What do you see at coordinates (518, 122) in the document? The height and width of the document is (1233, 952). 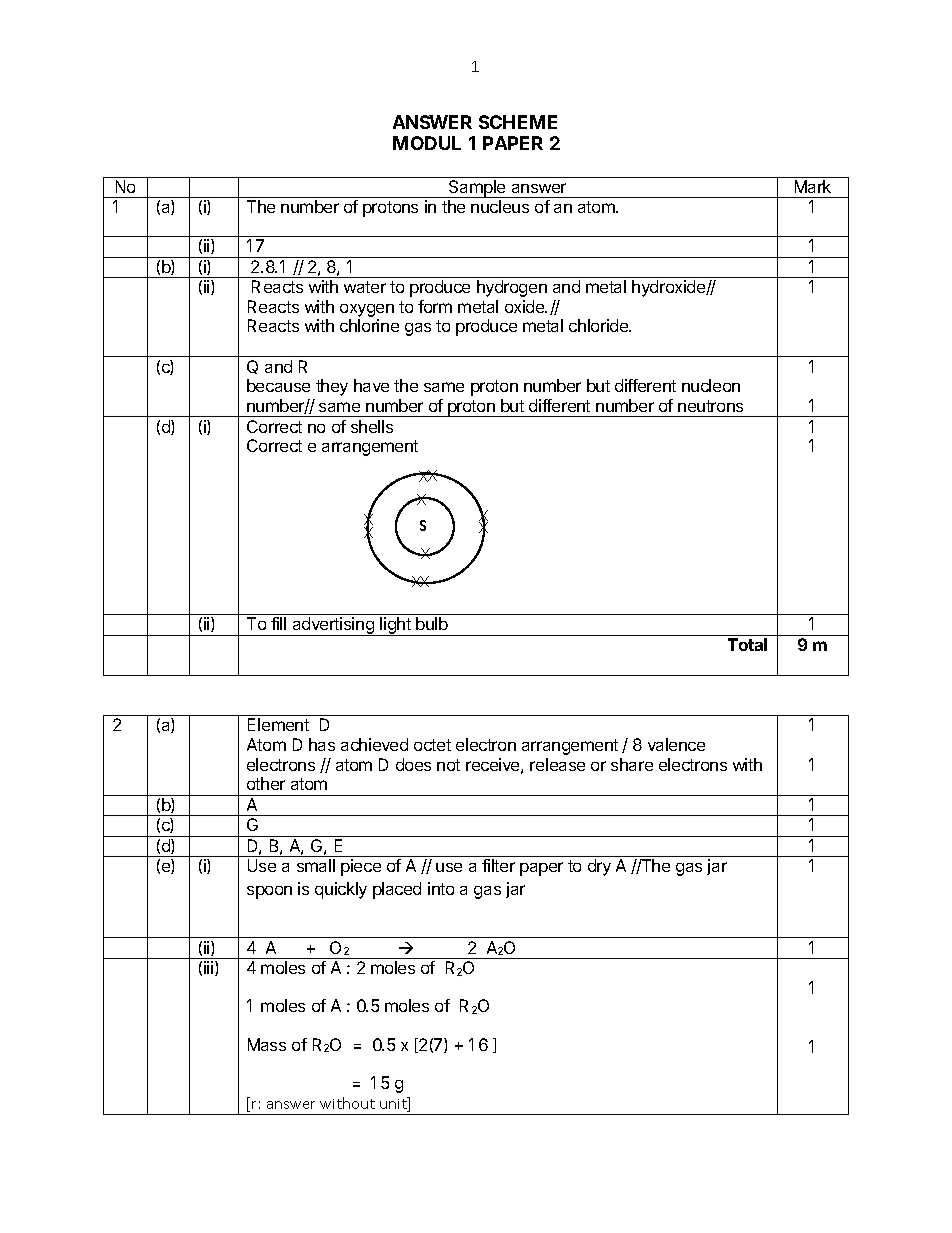 I see `SCHEME` at bounding box center [518, 122].
